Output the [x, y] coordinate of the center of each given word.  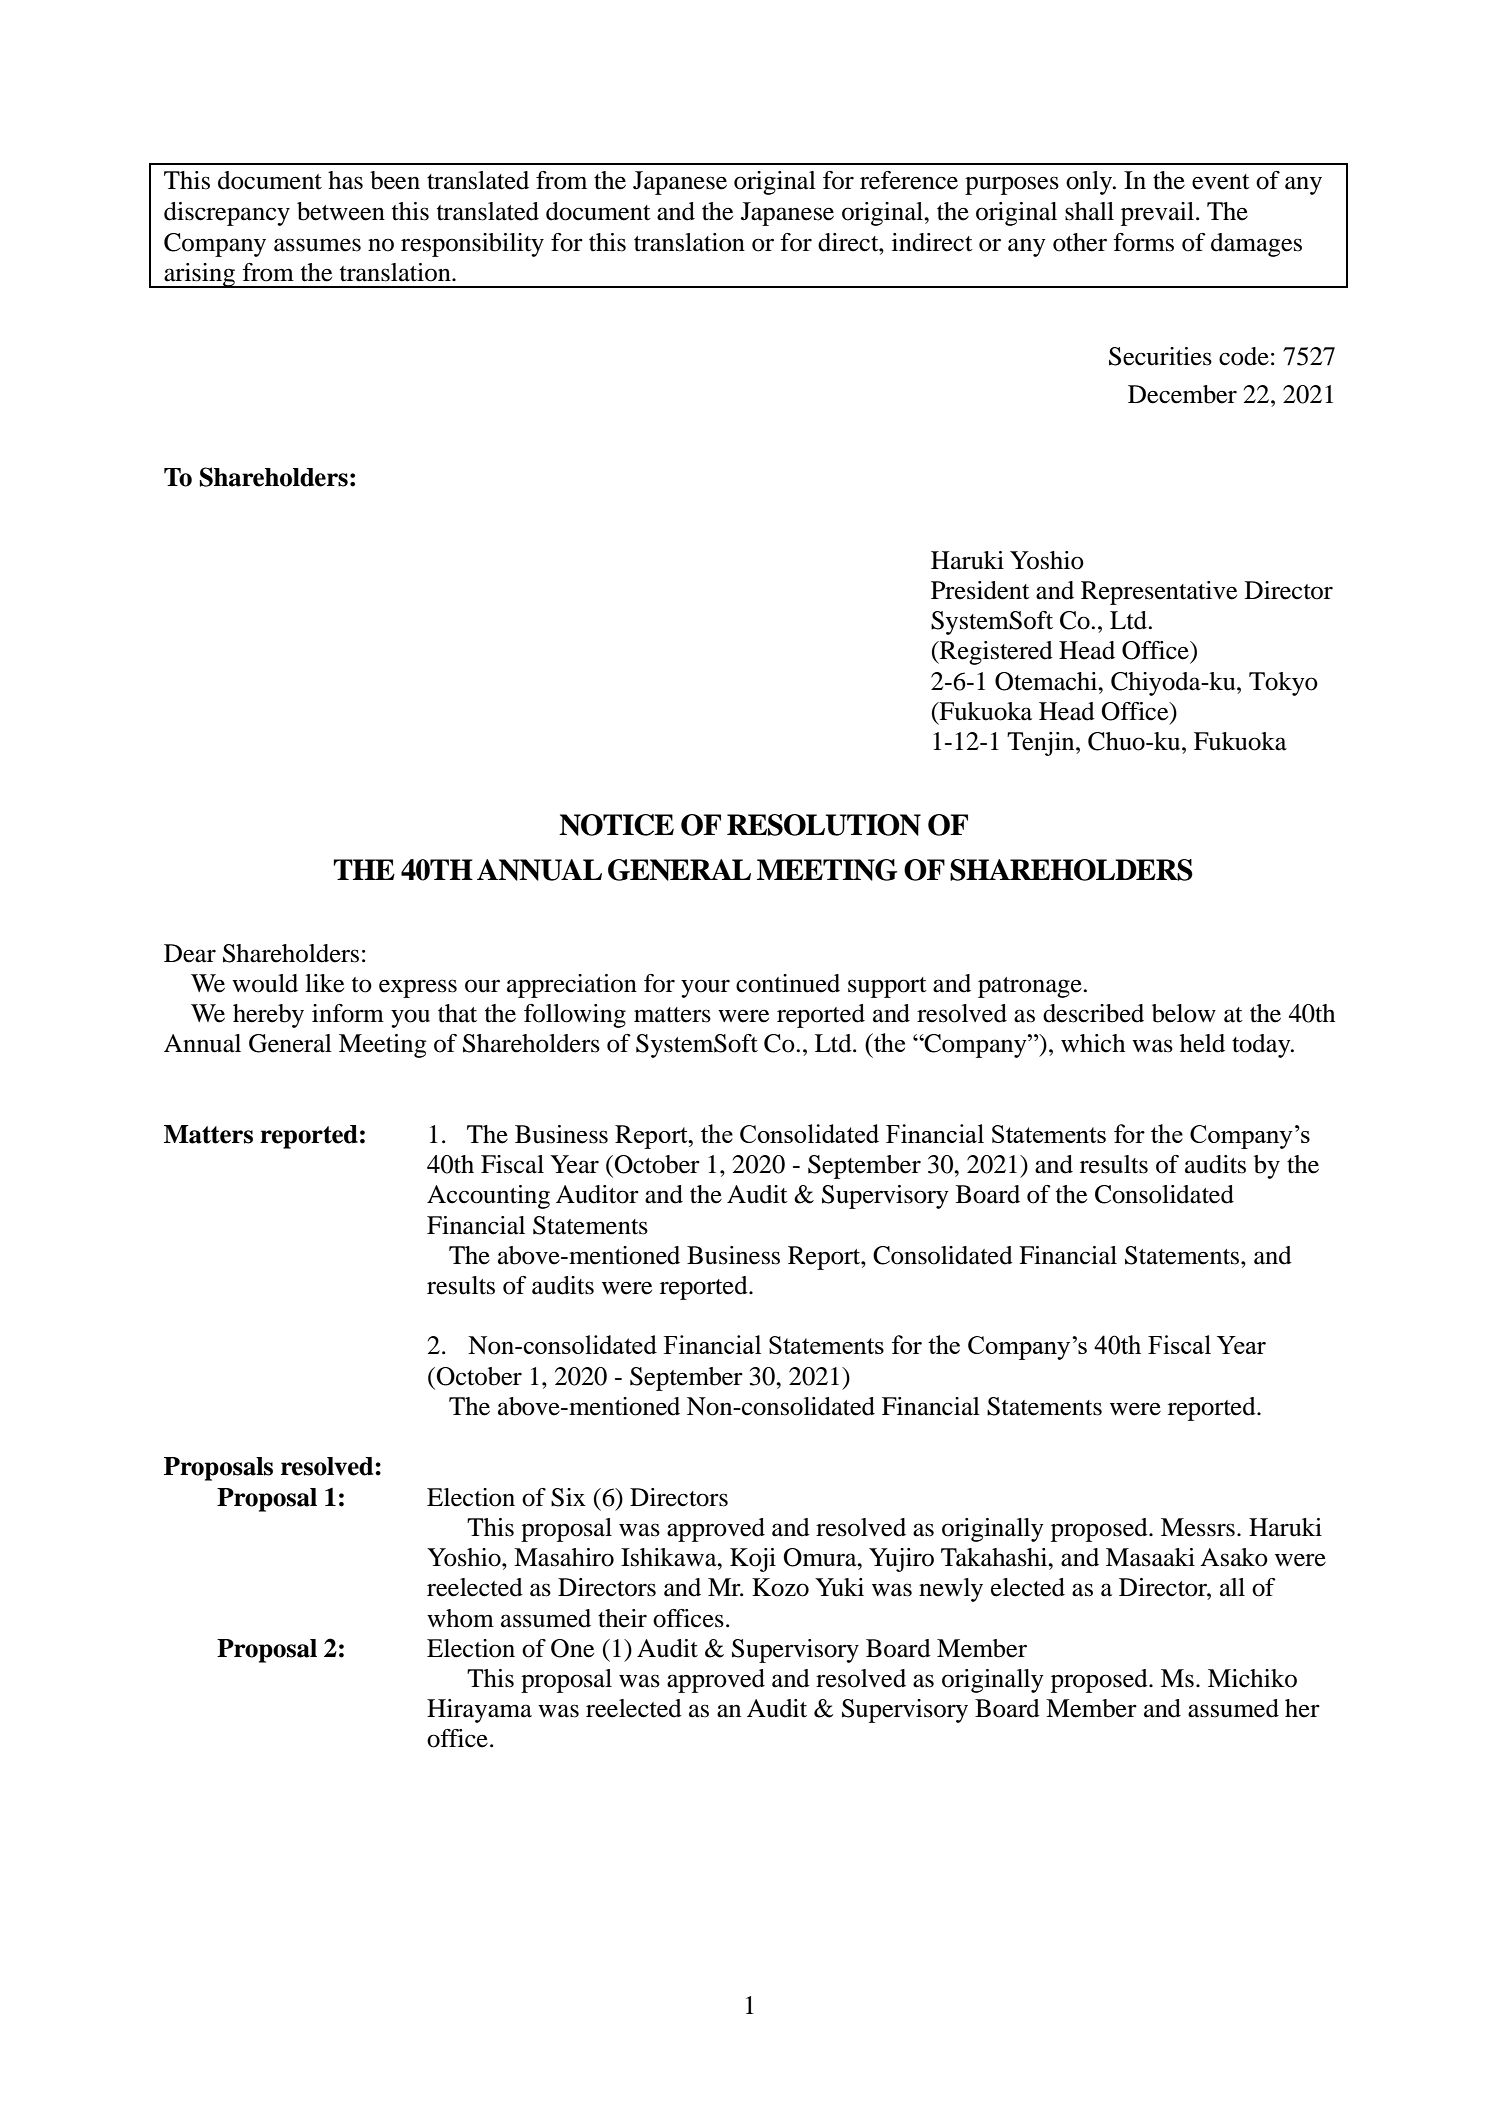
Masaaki [1150, 1557]
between [341, 211]
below [1184, 1013]
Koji [753, 1560]
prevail [1157, 214]
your [705, 988]
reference [909, 180]
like [324, 983]
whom [460, 1618]
